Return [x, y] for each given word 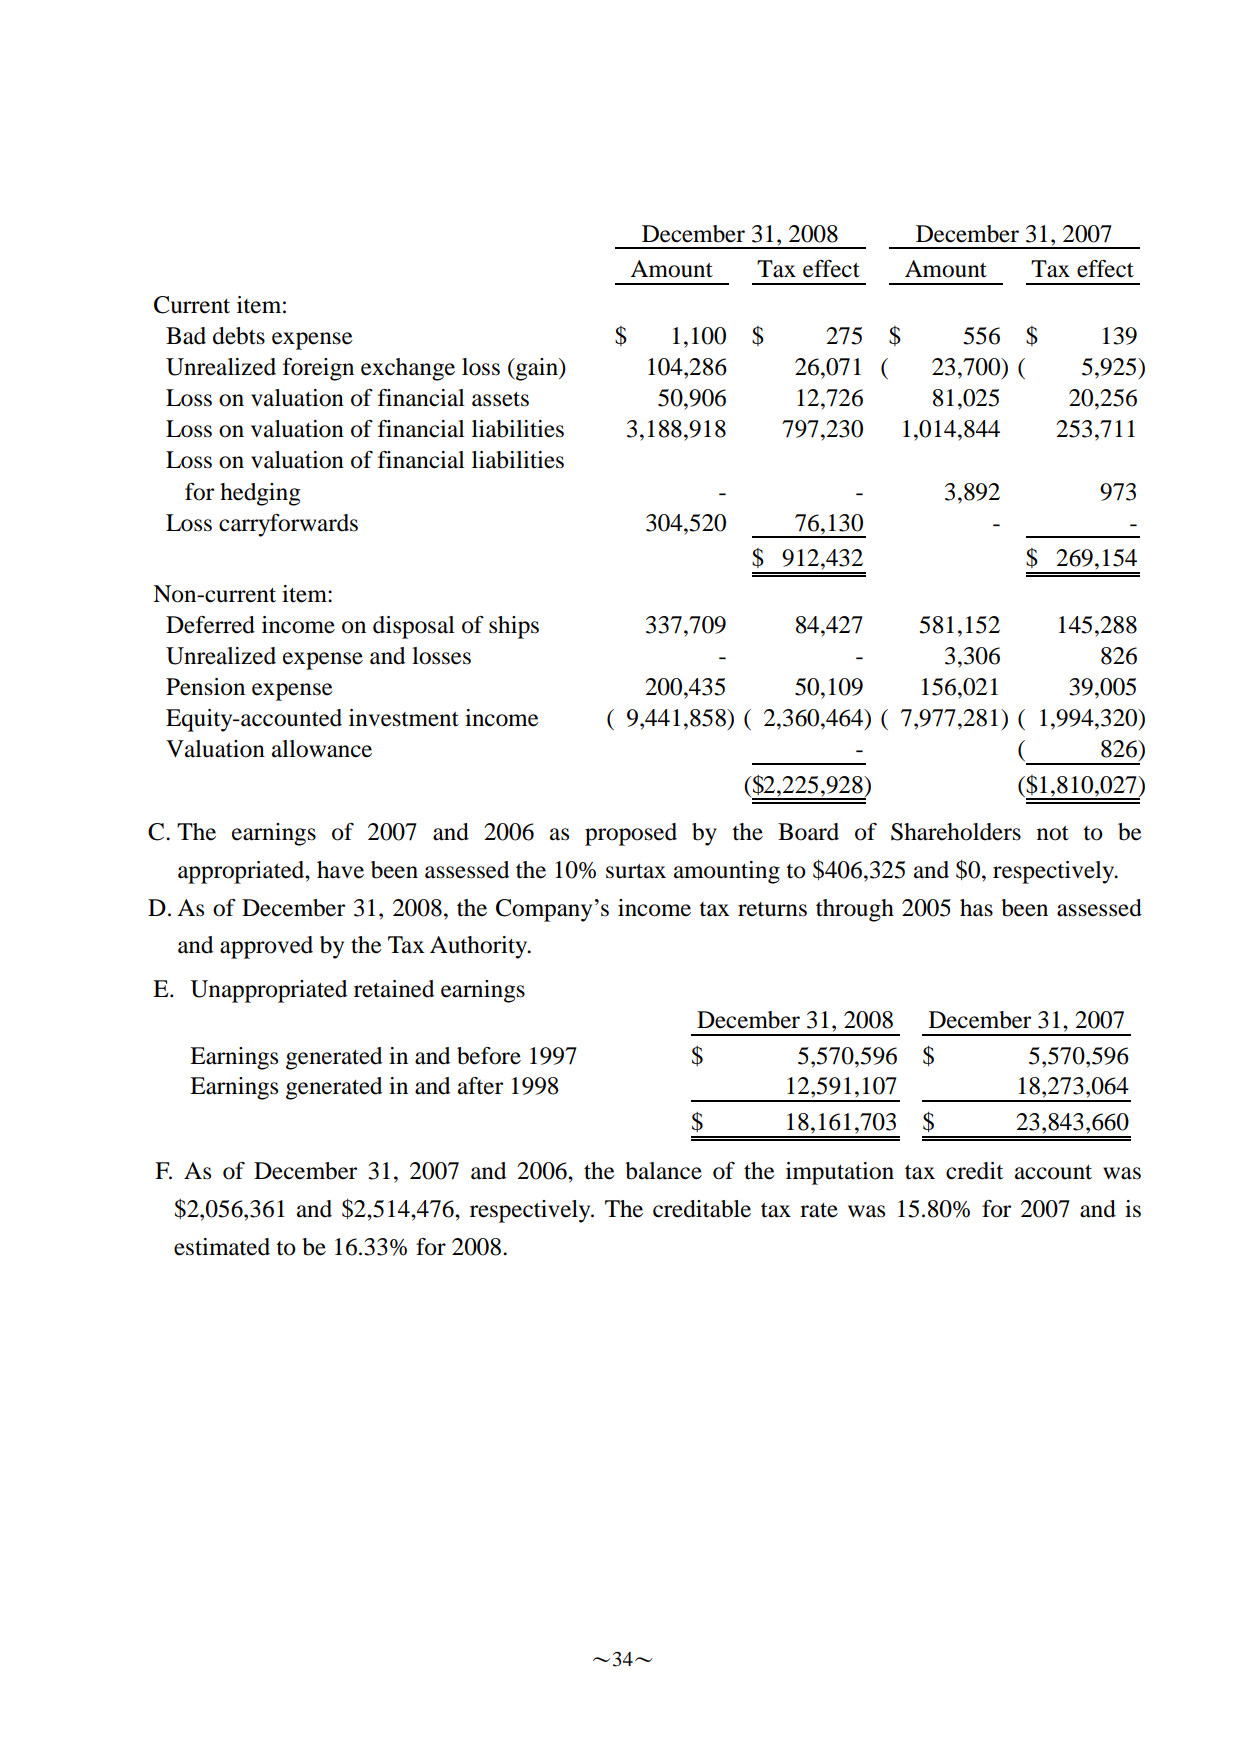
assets [500, 399]
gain [537, 369]
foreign [318, 369]
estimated [222, 1247]
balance [663, 1171]
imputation [840, 1173]
